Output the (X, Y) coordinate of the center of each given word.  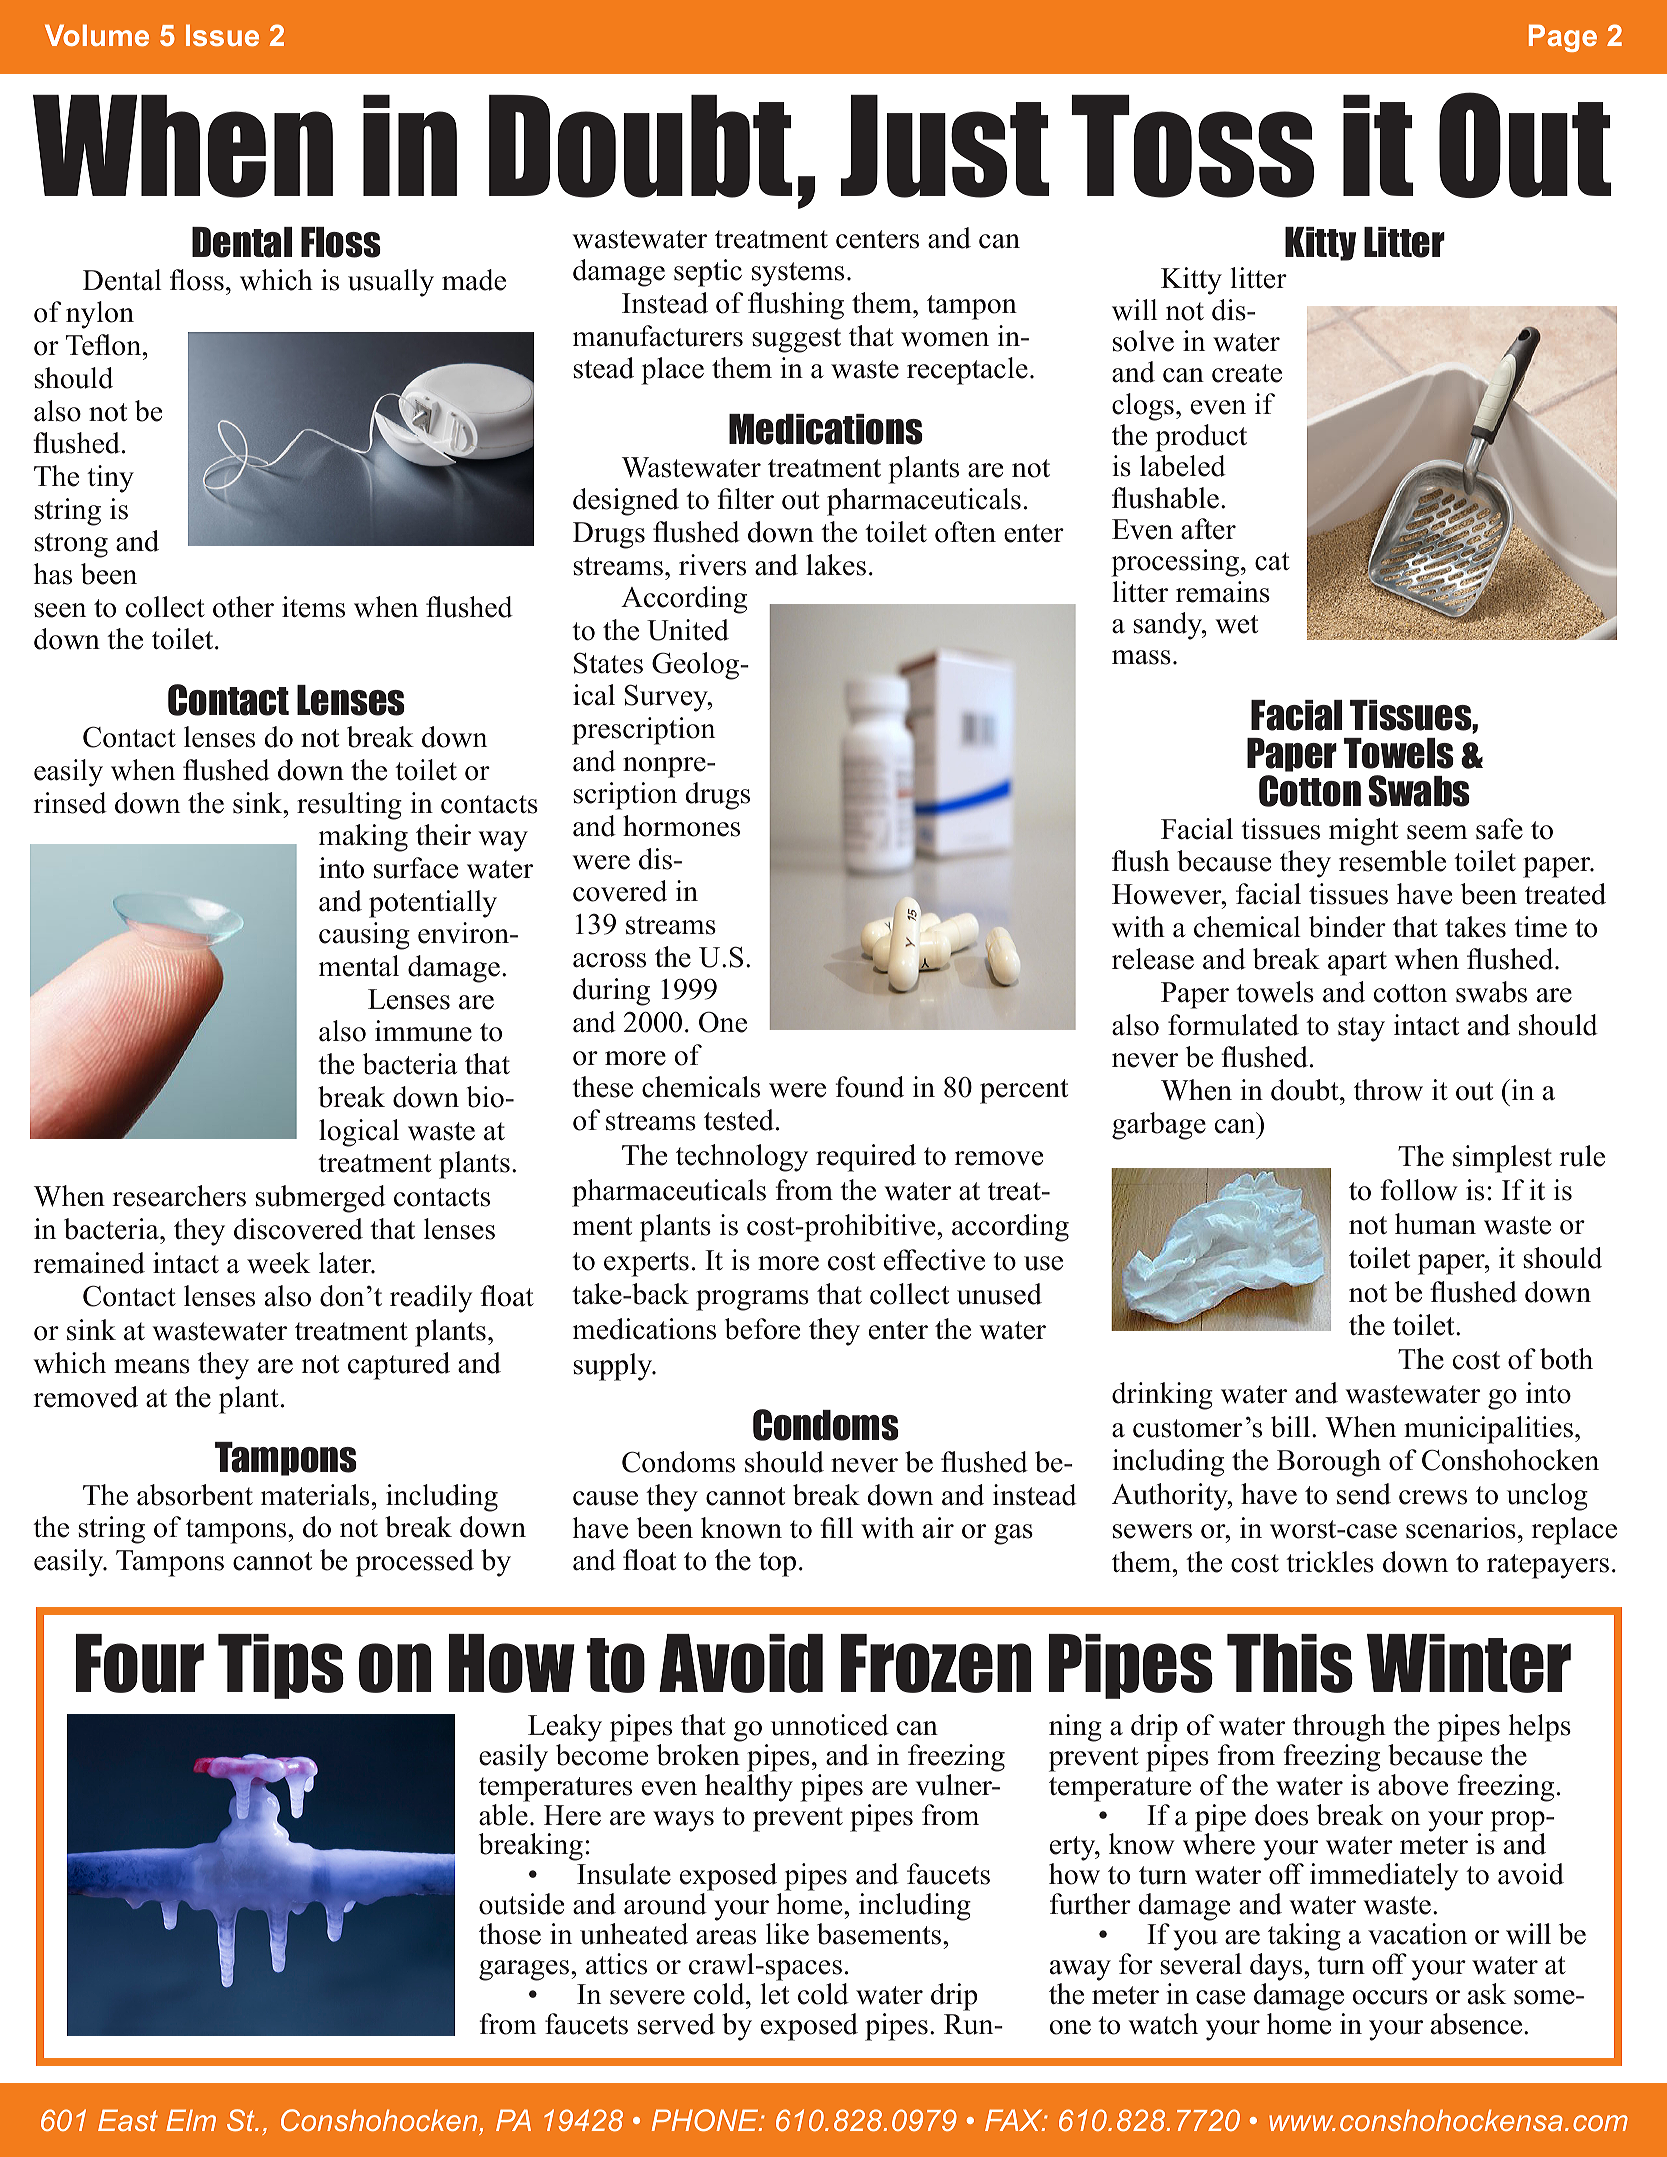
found (869, 1087)
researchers (179, 1196)
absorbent (195, 1495)
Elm (191, 2120)
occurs (1390, 1997)
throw (1388, 1090)
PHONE (706, 2120)
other (243, 607)
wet (1236, 624)
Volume (97, 35)
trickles (1330, 1562)
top (777, 1564)
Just (945, 146)
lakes (836, 565)
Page (1563, 38)
